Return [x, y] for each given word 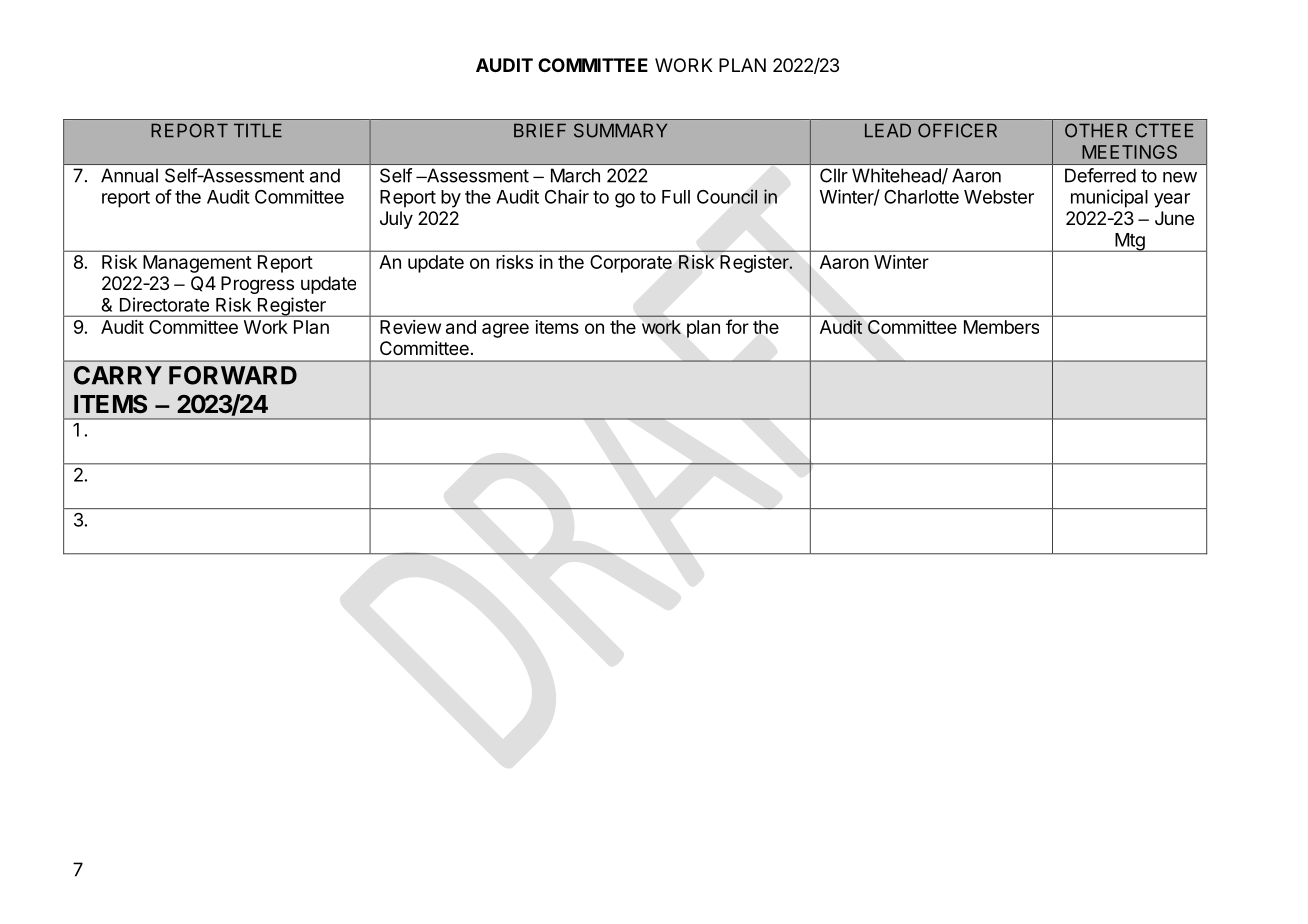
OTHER [1096, 130]
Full [676, 197]
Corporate [631, 264]
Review [410, 327]
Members [1001, 327]
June [1174, 218]
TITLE [258, 130]
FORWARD [233, 375]
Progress [257, 285]
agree [505, 330]
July [396, 220]
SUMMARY [620, 130]
